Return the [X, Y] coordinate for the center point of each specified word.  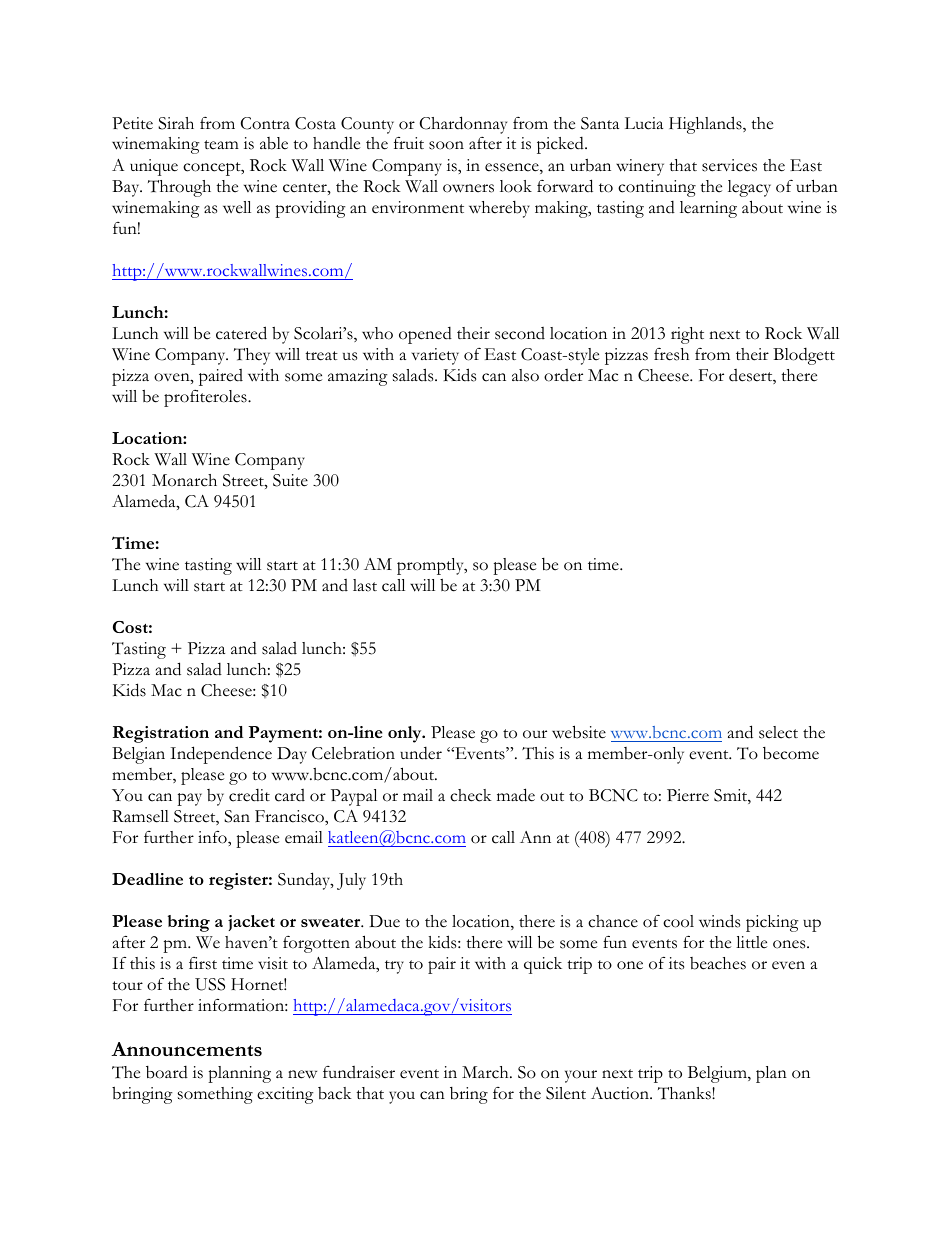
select [778, 732]
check [471, 795]
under [421, 753]
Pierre [688, 795]
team [221, 145]
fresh [671, 354]
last [365, 585]
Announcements [186, 1049]
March [486, 1072]
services [729, 165]
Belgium [718, 1074]
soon [446, 145]
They [252, 356]
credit [249, 795]
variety [435, 356]
